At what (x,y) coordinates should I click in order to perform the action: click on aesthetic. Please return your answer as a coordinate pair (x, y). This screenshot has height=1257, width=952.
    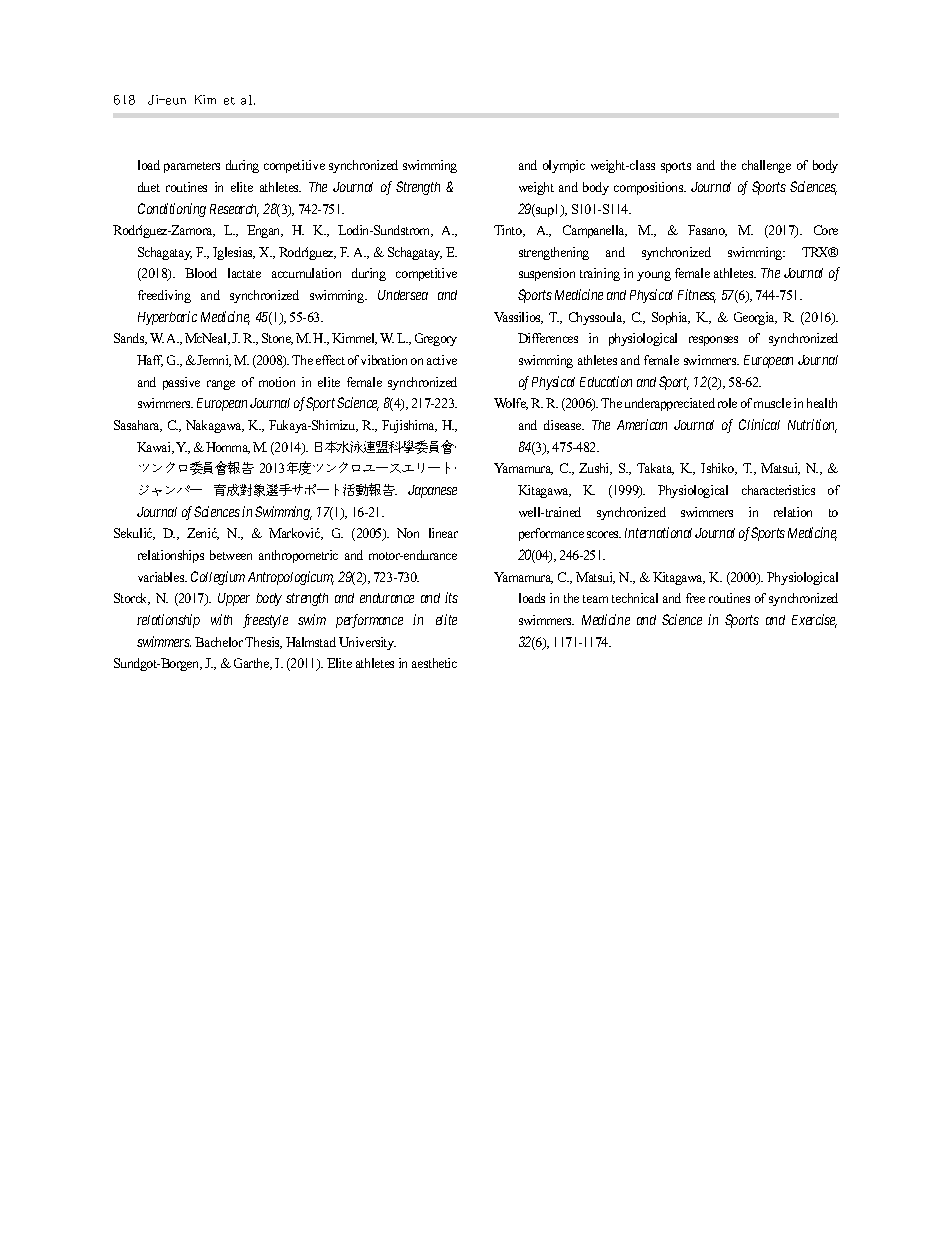
    Looking at the image, I should click on (434, 663).
